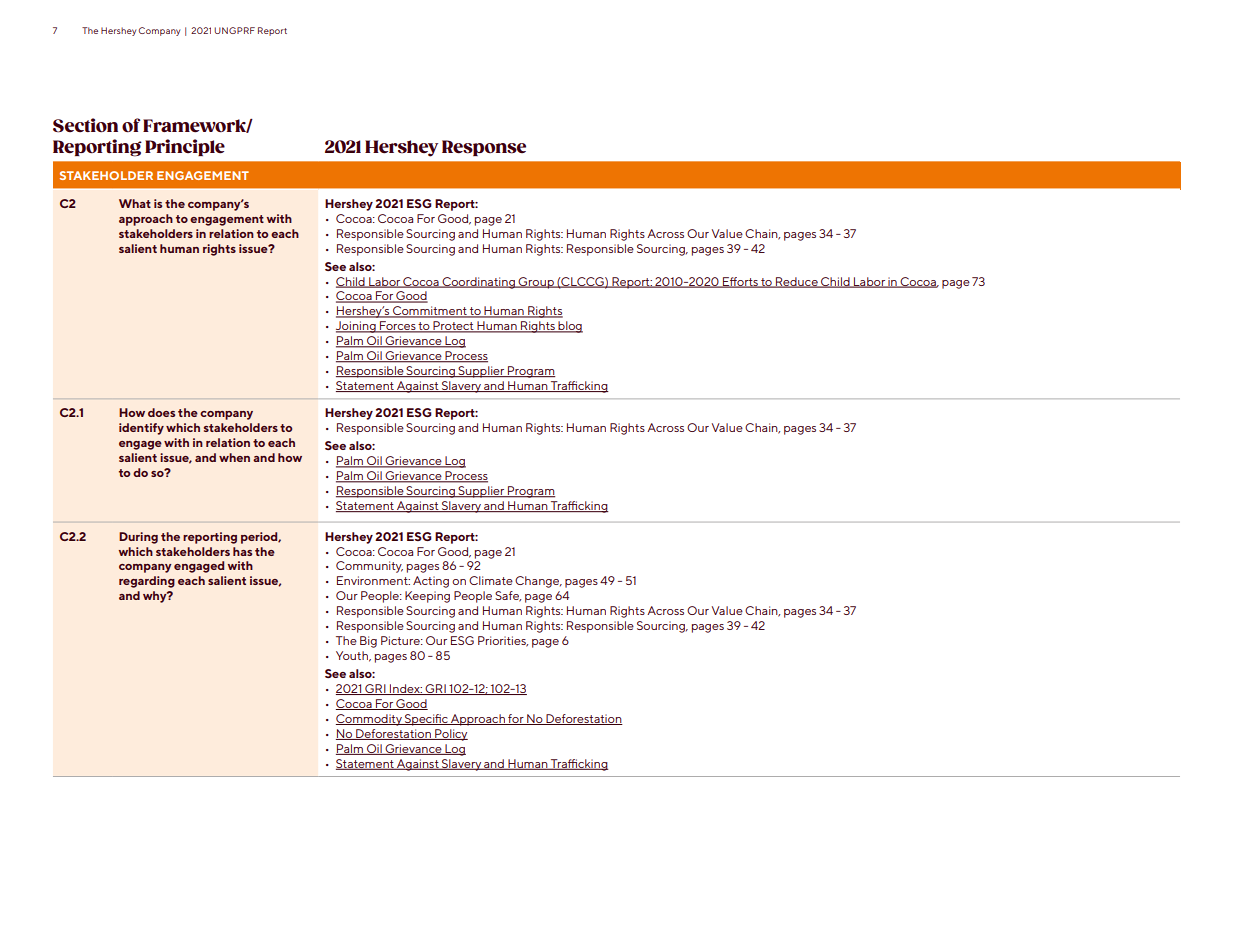 The image size is (1233, 952). Describe the element at coordinates (538, 582) in the document. I see `Change` at that location.
